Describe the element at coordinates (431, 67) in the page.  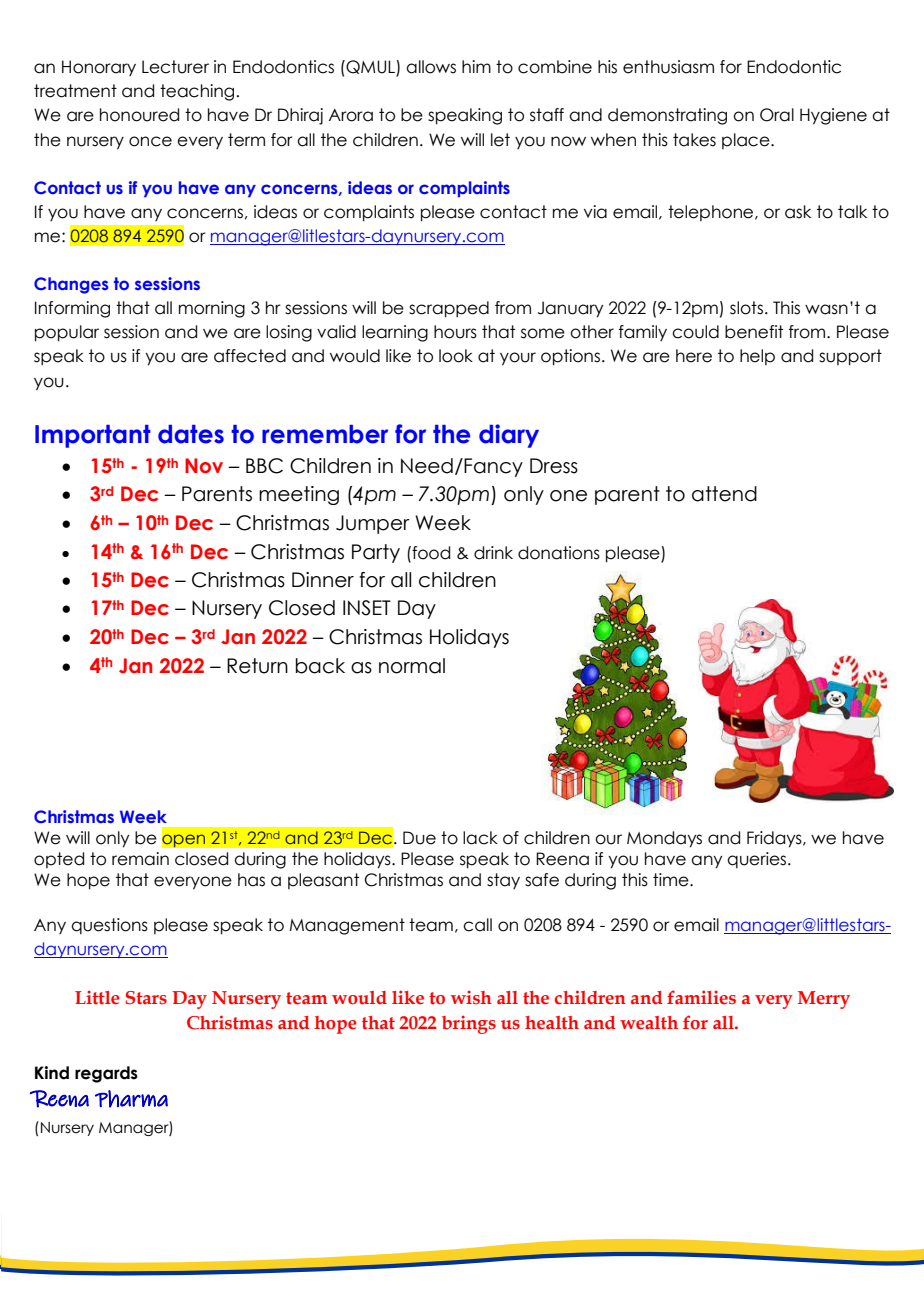
I see `allows` at that location.
